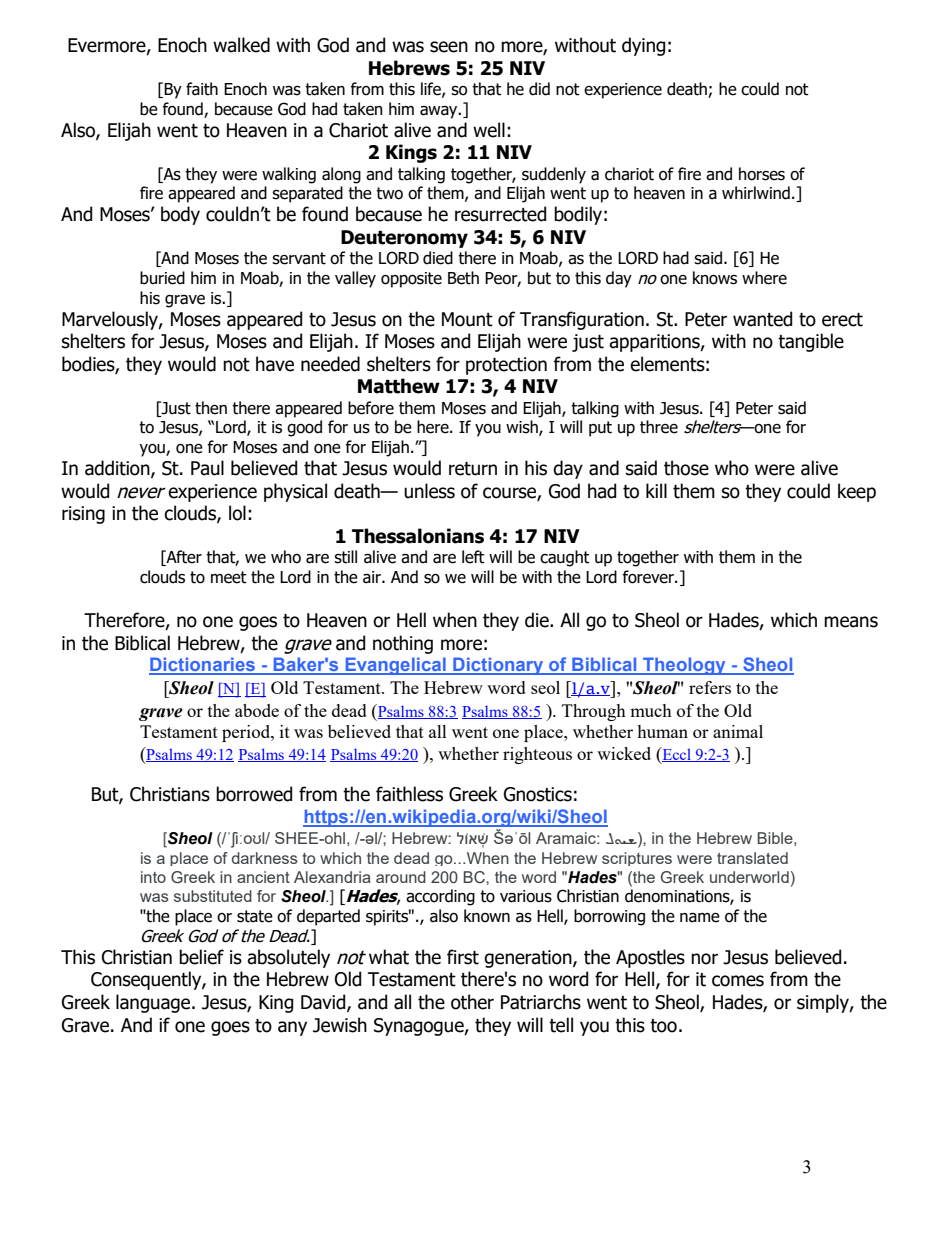 The height and width of the document is (1233, 952). What do you see at coordinates (851, 622) in the document?
I see `means` at bounding box center [851, 622].
